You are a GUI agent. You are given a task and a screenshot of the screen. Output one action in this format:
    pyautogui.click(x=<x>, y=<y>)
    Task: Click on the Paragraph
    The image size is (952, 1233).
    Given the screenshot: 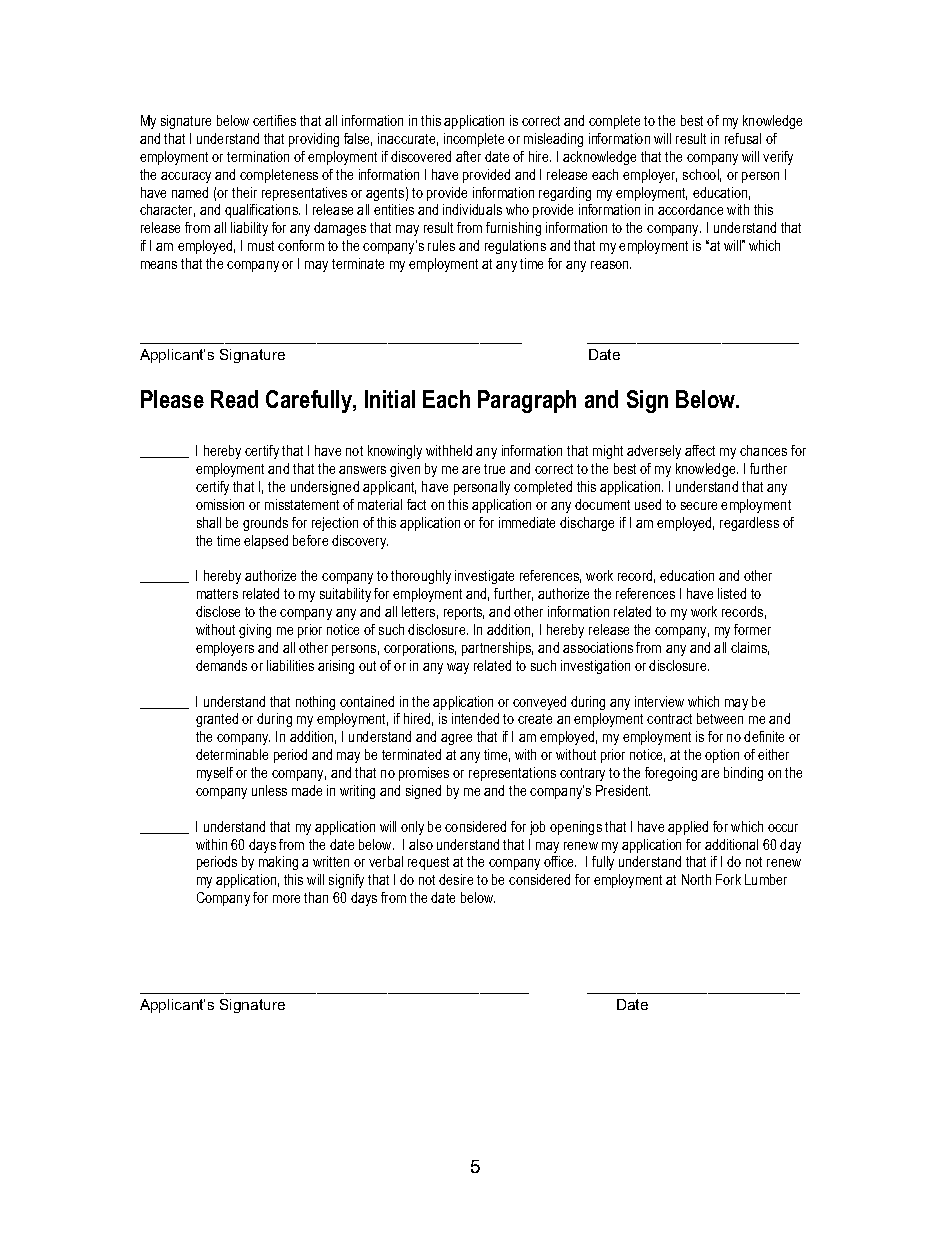 What is the action you would take?
    pyautogui.click(x=527, y=401)
